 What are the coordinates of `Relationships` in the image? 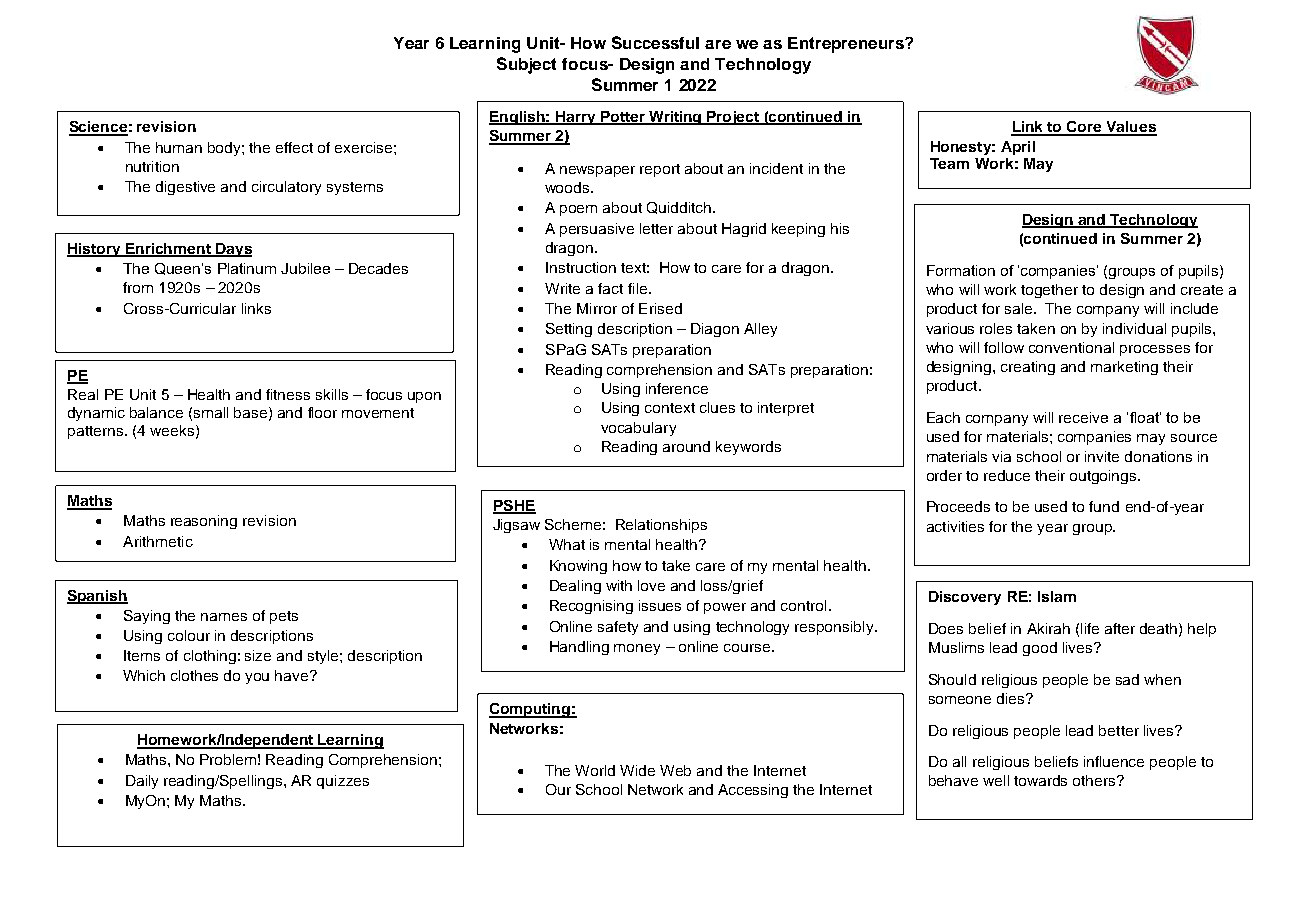 It's located at (661, 526).
